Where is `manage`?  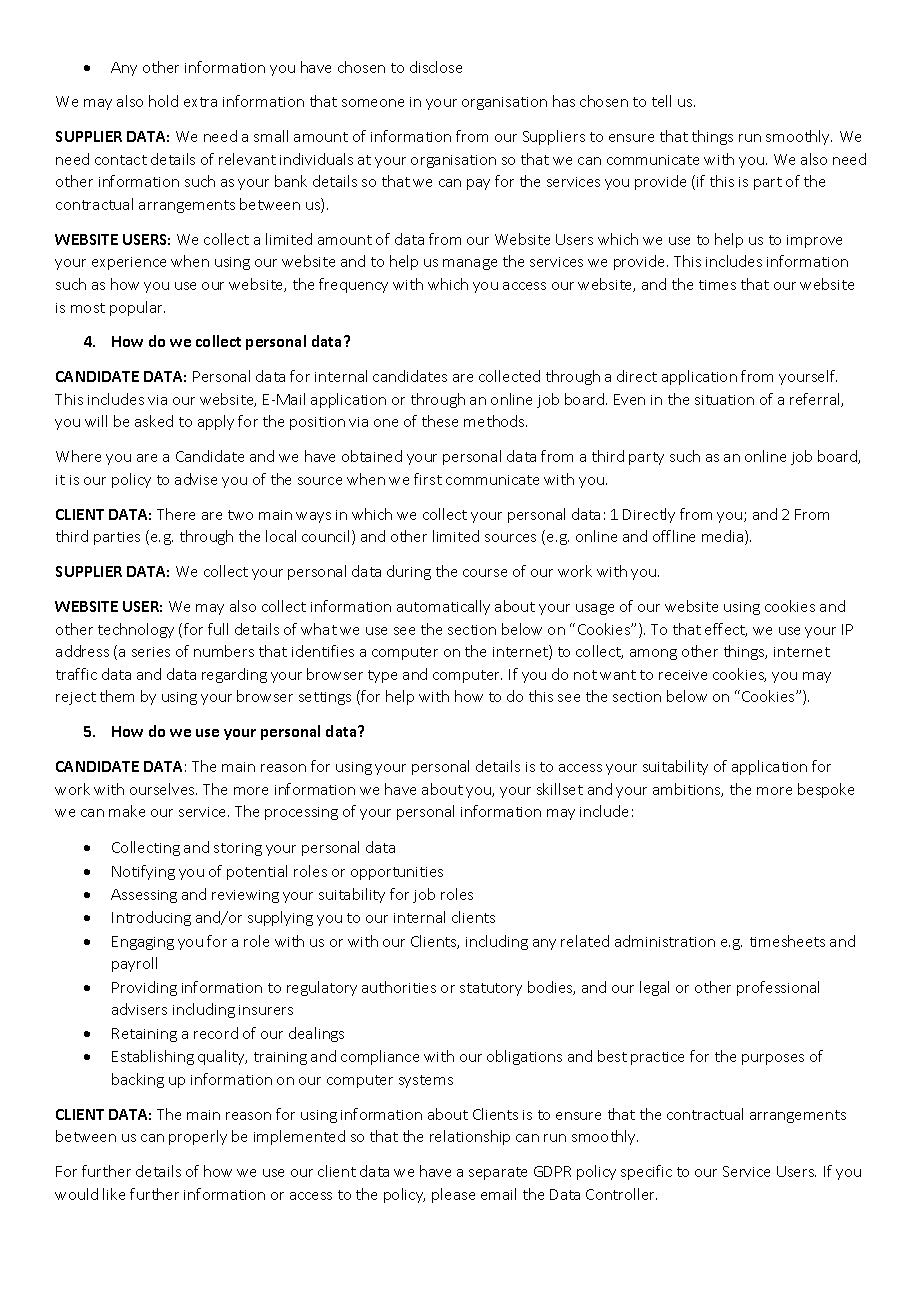
manage is located at coordinates (470, 264).
